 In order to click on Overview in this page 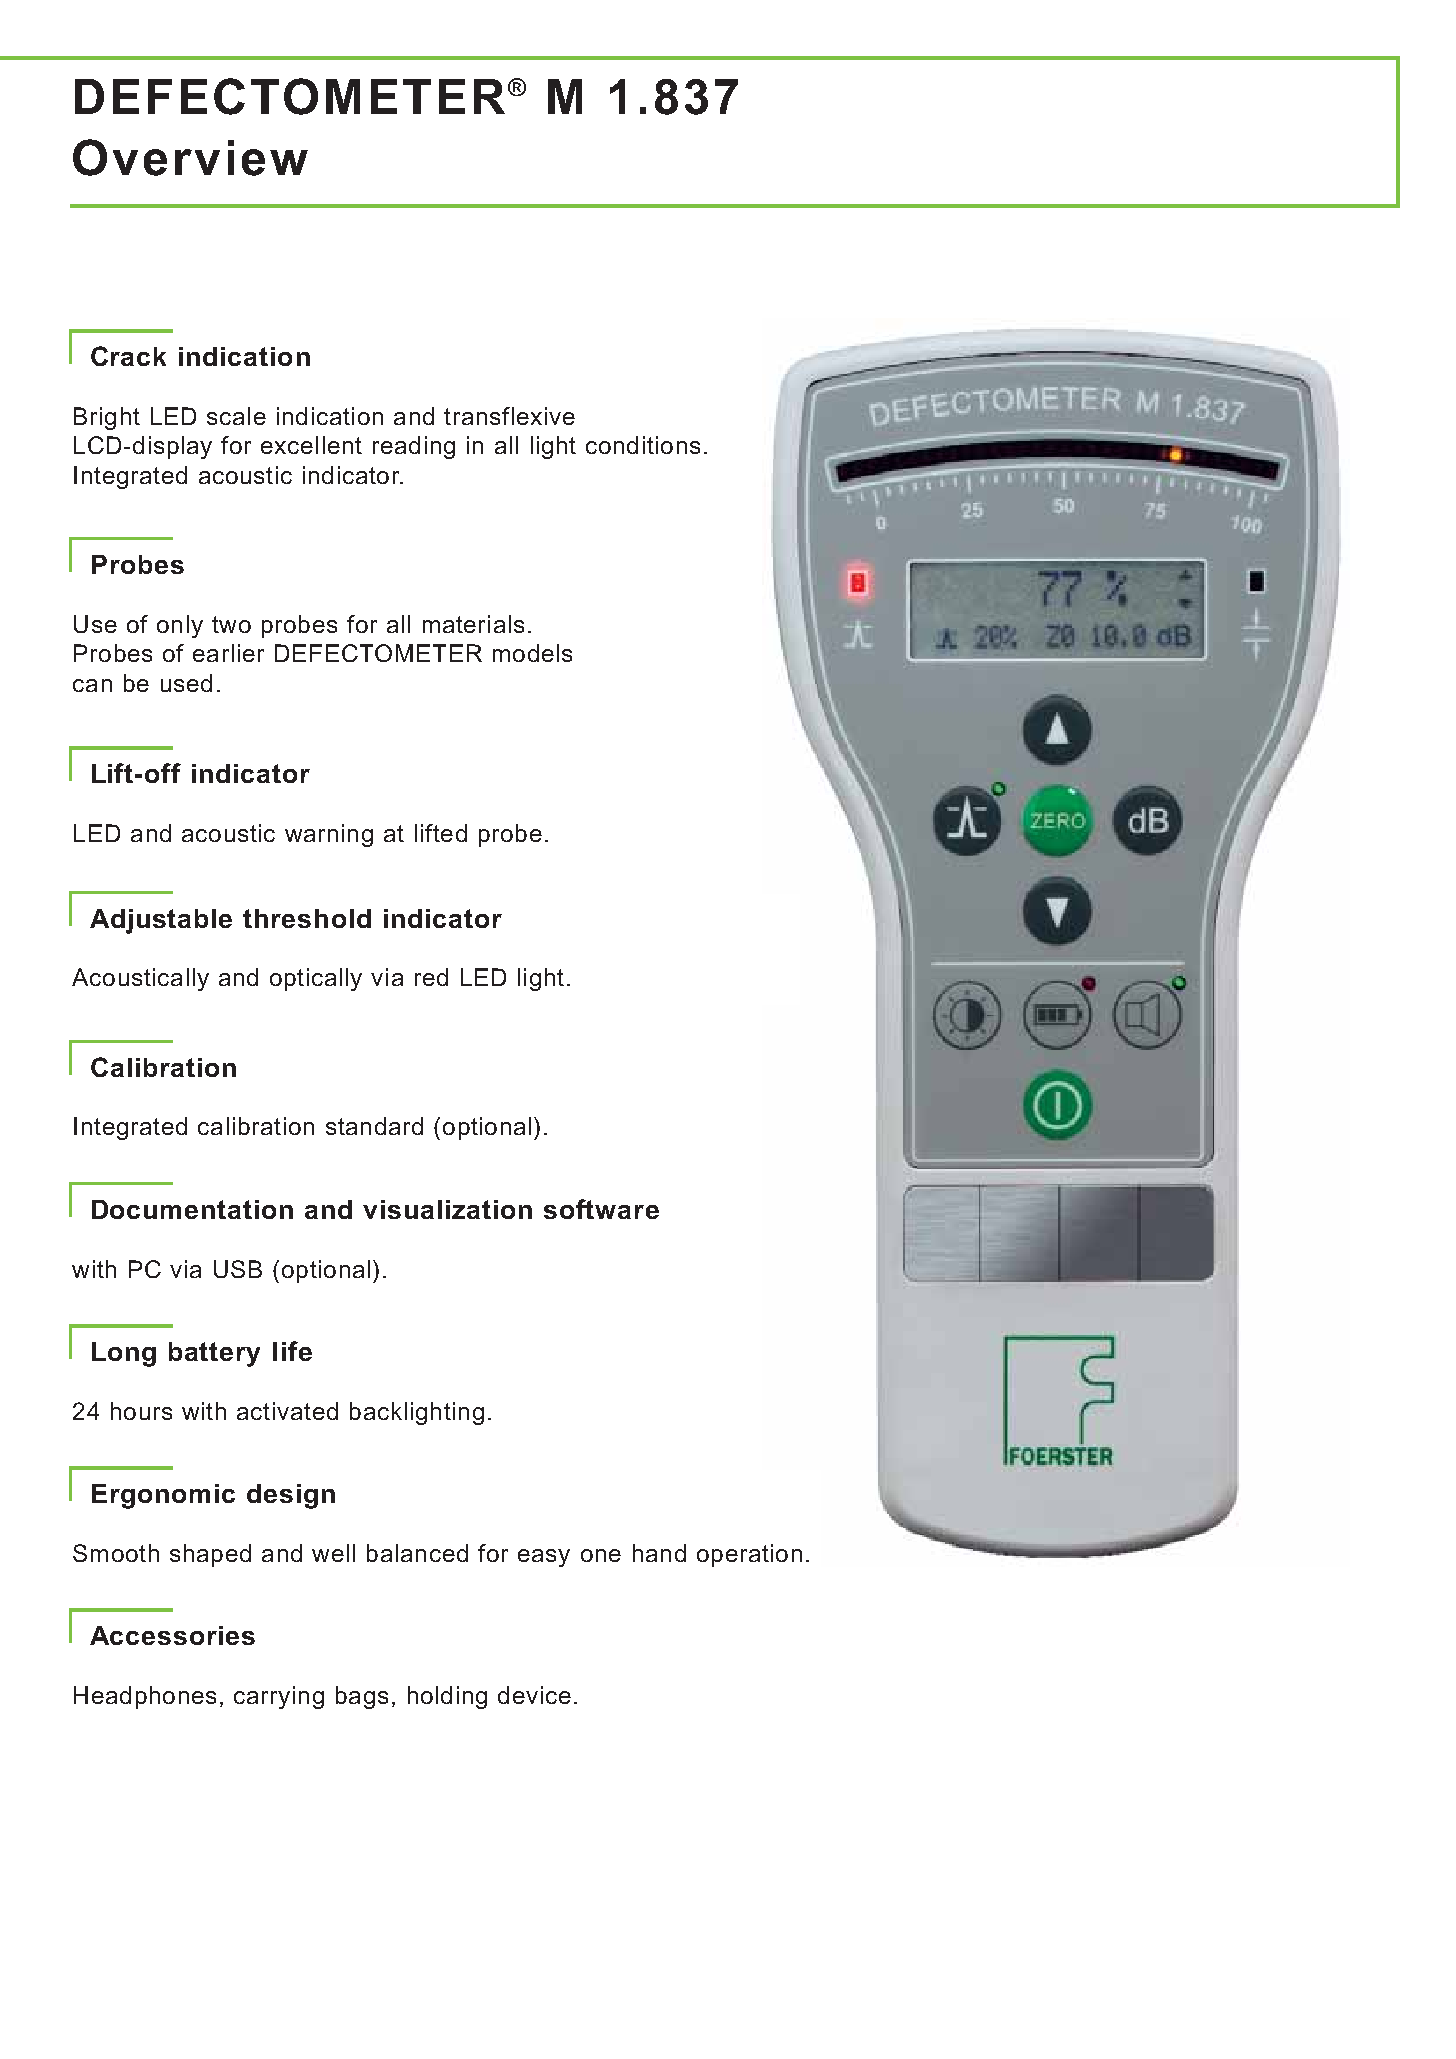, I will do `click(190, 157)`.
